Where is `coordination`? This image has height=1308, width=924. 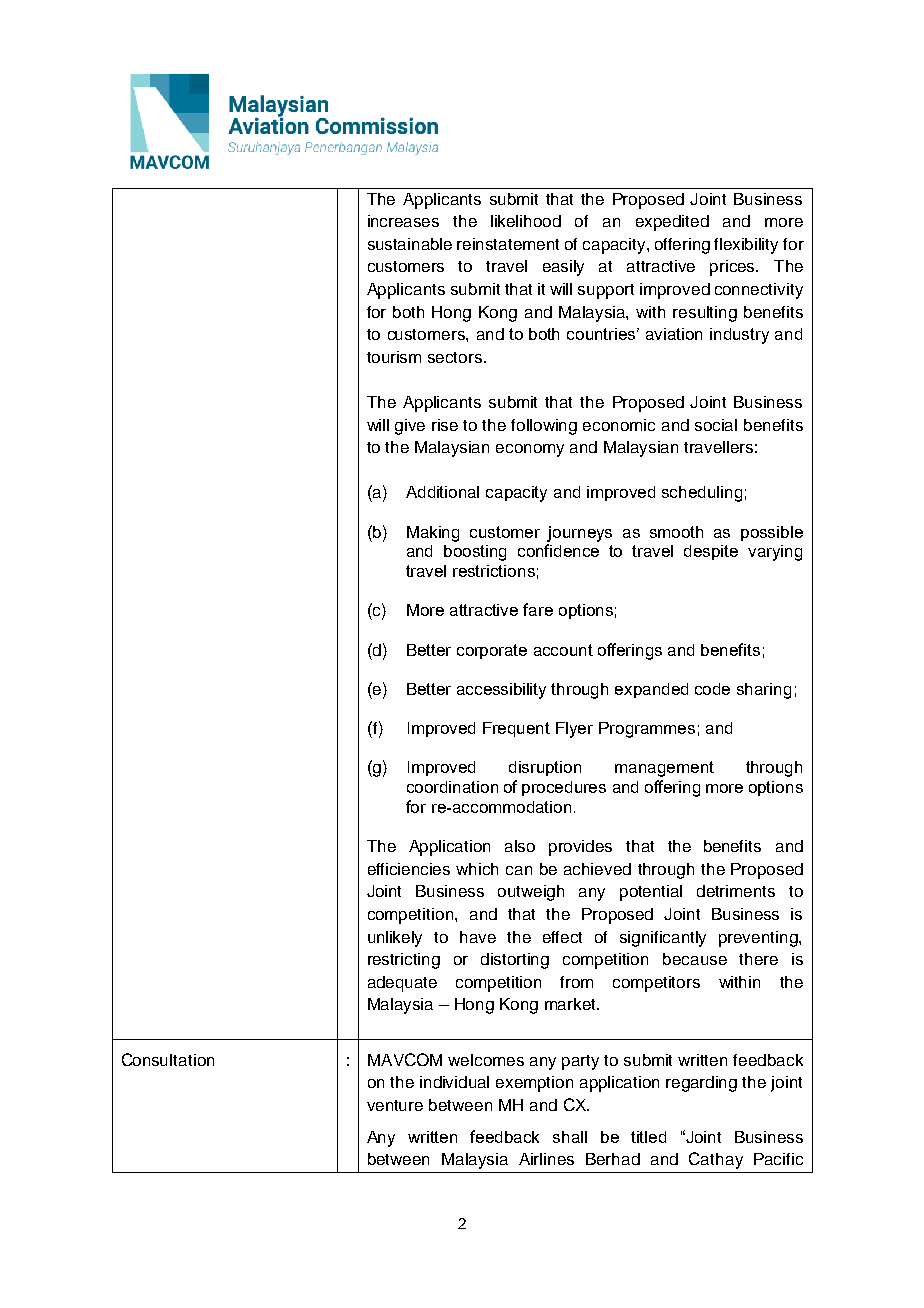 coordination is located at coordinates (452, 787).
